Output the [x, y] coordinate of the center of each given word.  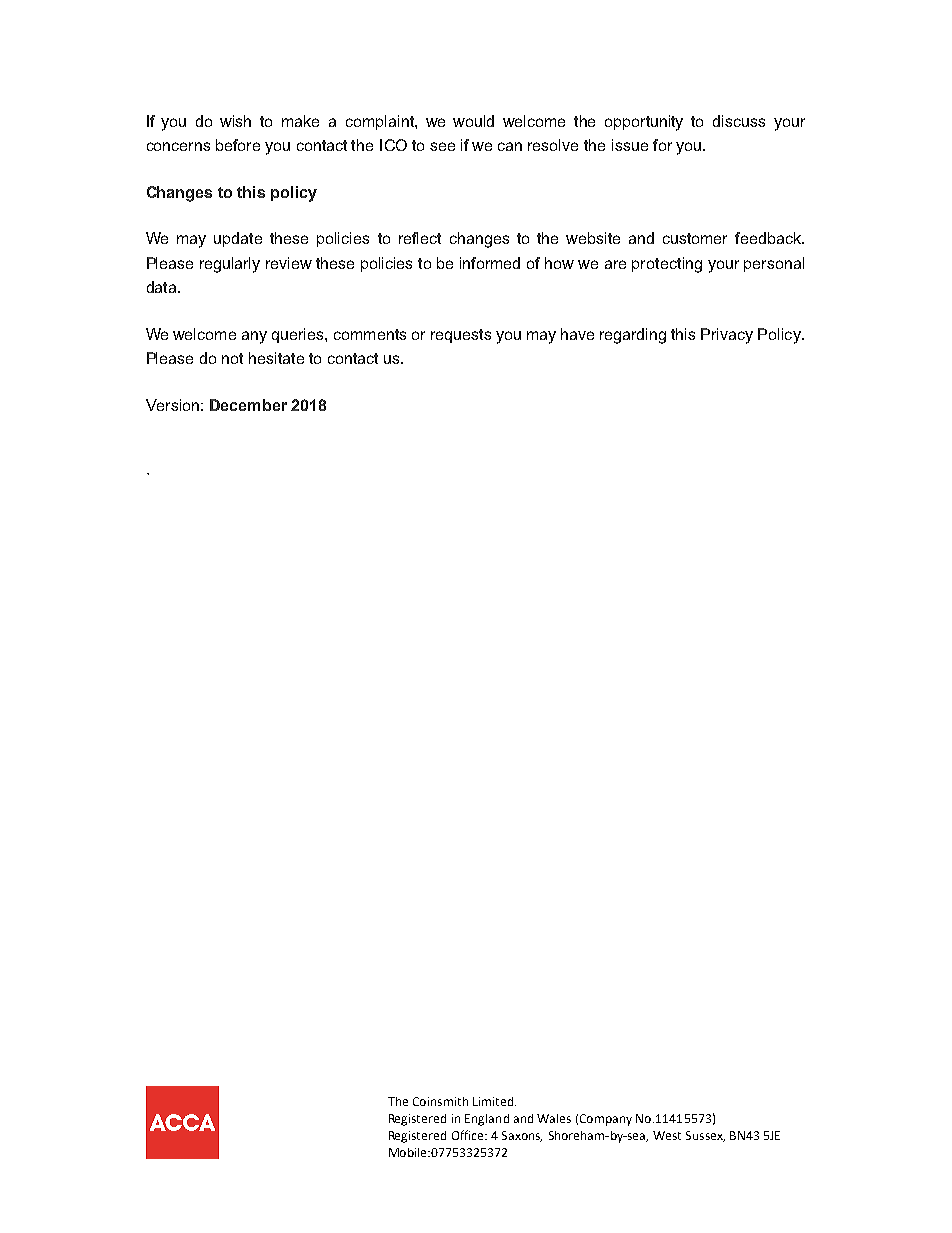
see [442, 146]
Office [469, 1135]
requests [461, 336]
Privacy [727, 336]
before [238, 145]
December [248, 405]
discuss [739, 121]
